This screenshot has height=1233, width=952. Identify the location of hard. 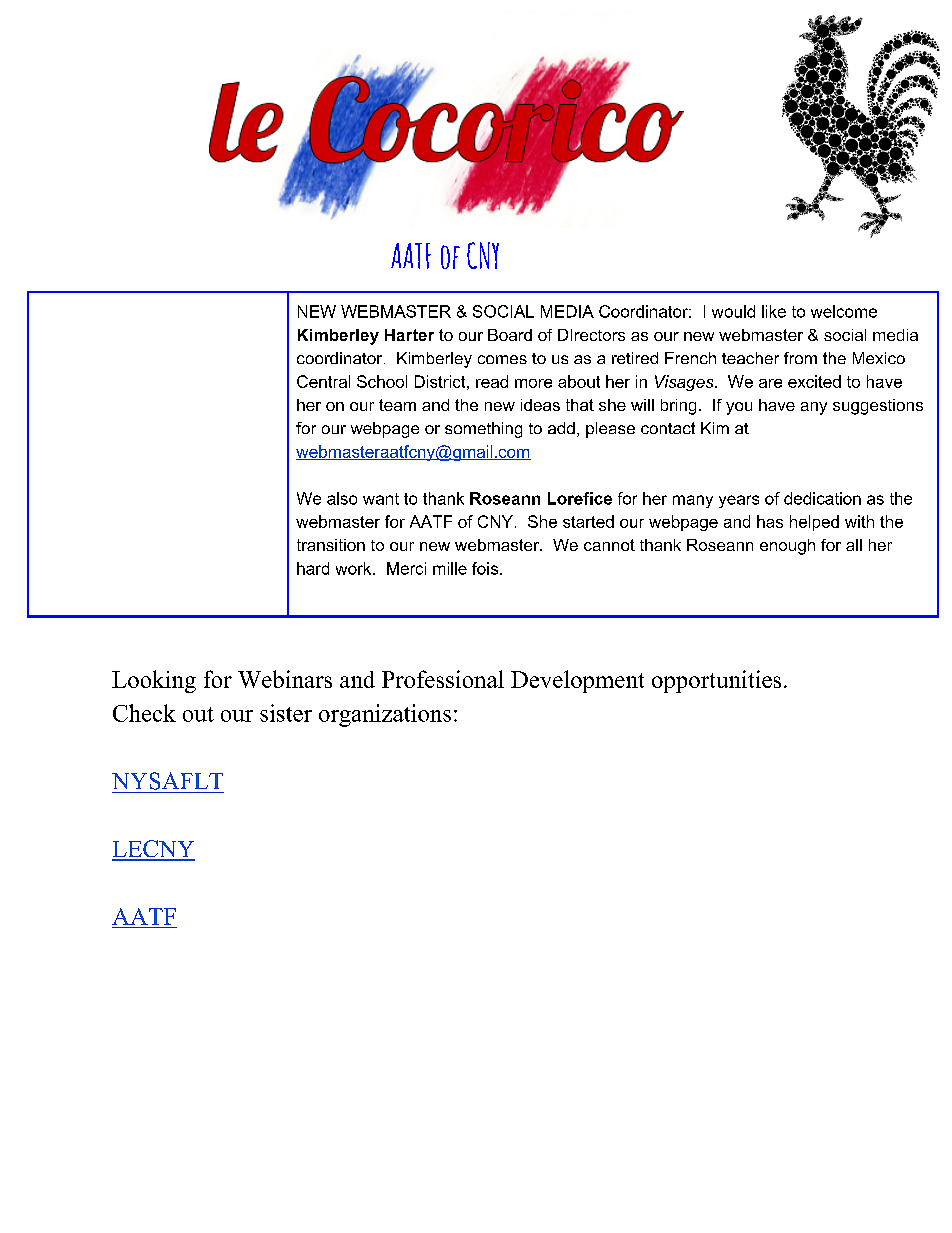
(313, 568).
